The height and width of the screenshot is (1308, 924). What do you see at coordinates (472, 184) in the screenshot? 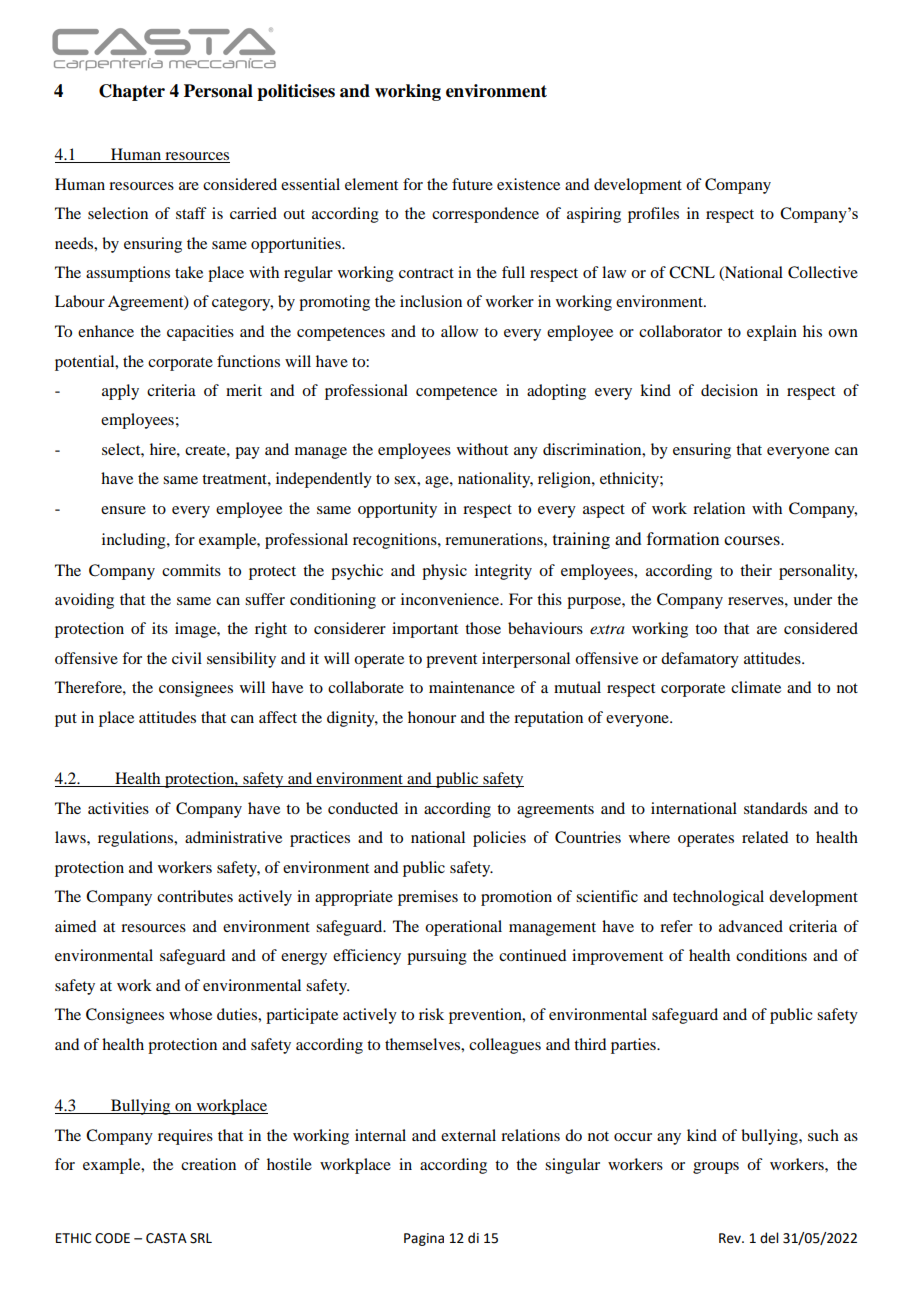
I see `future` at bounding box center [472, 184].
